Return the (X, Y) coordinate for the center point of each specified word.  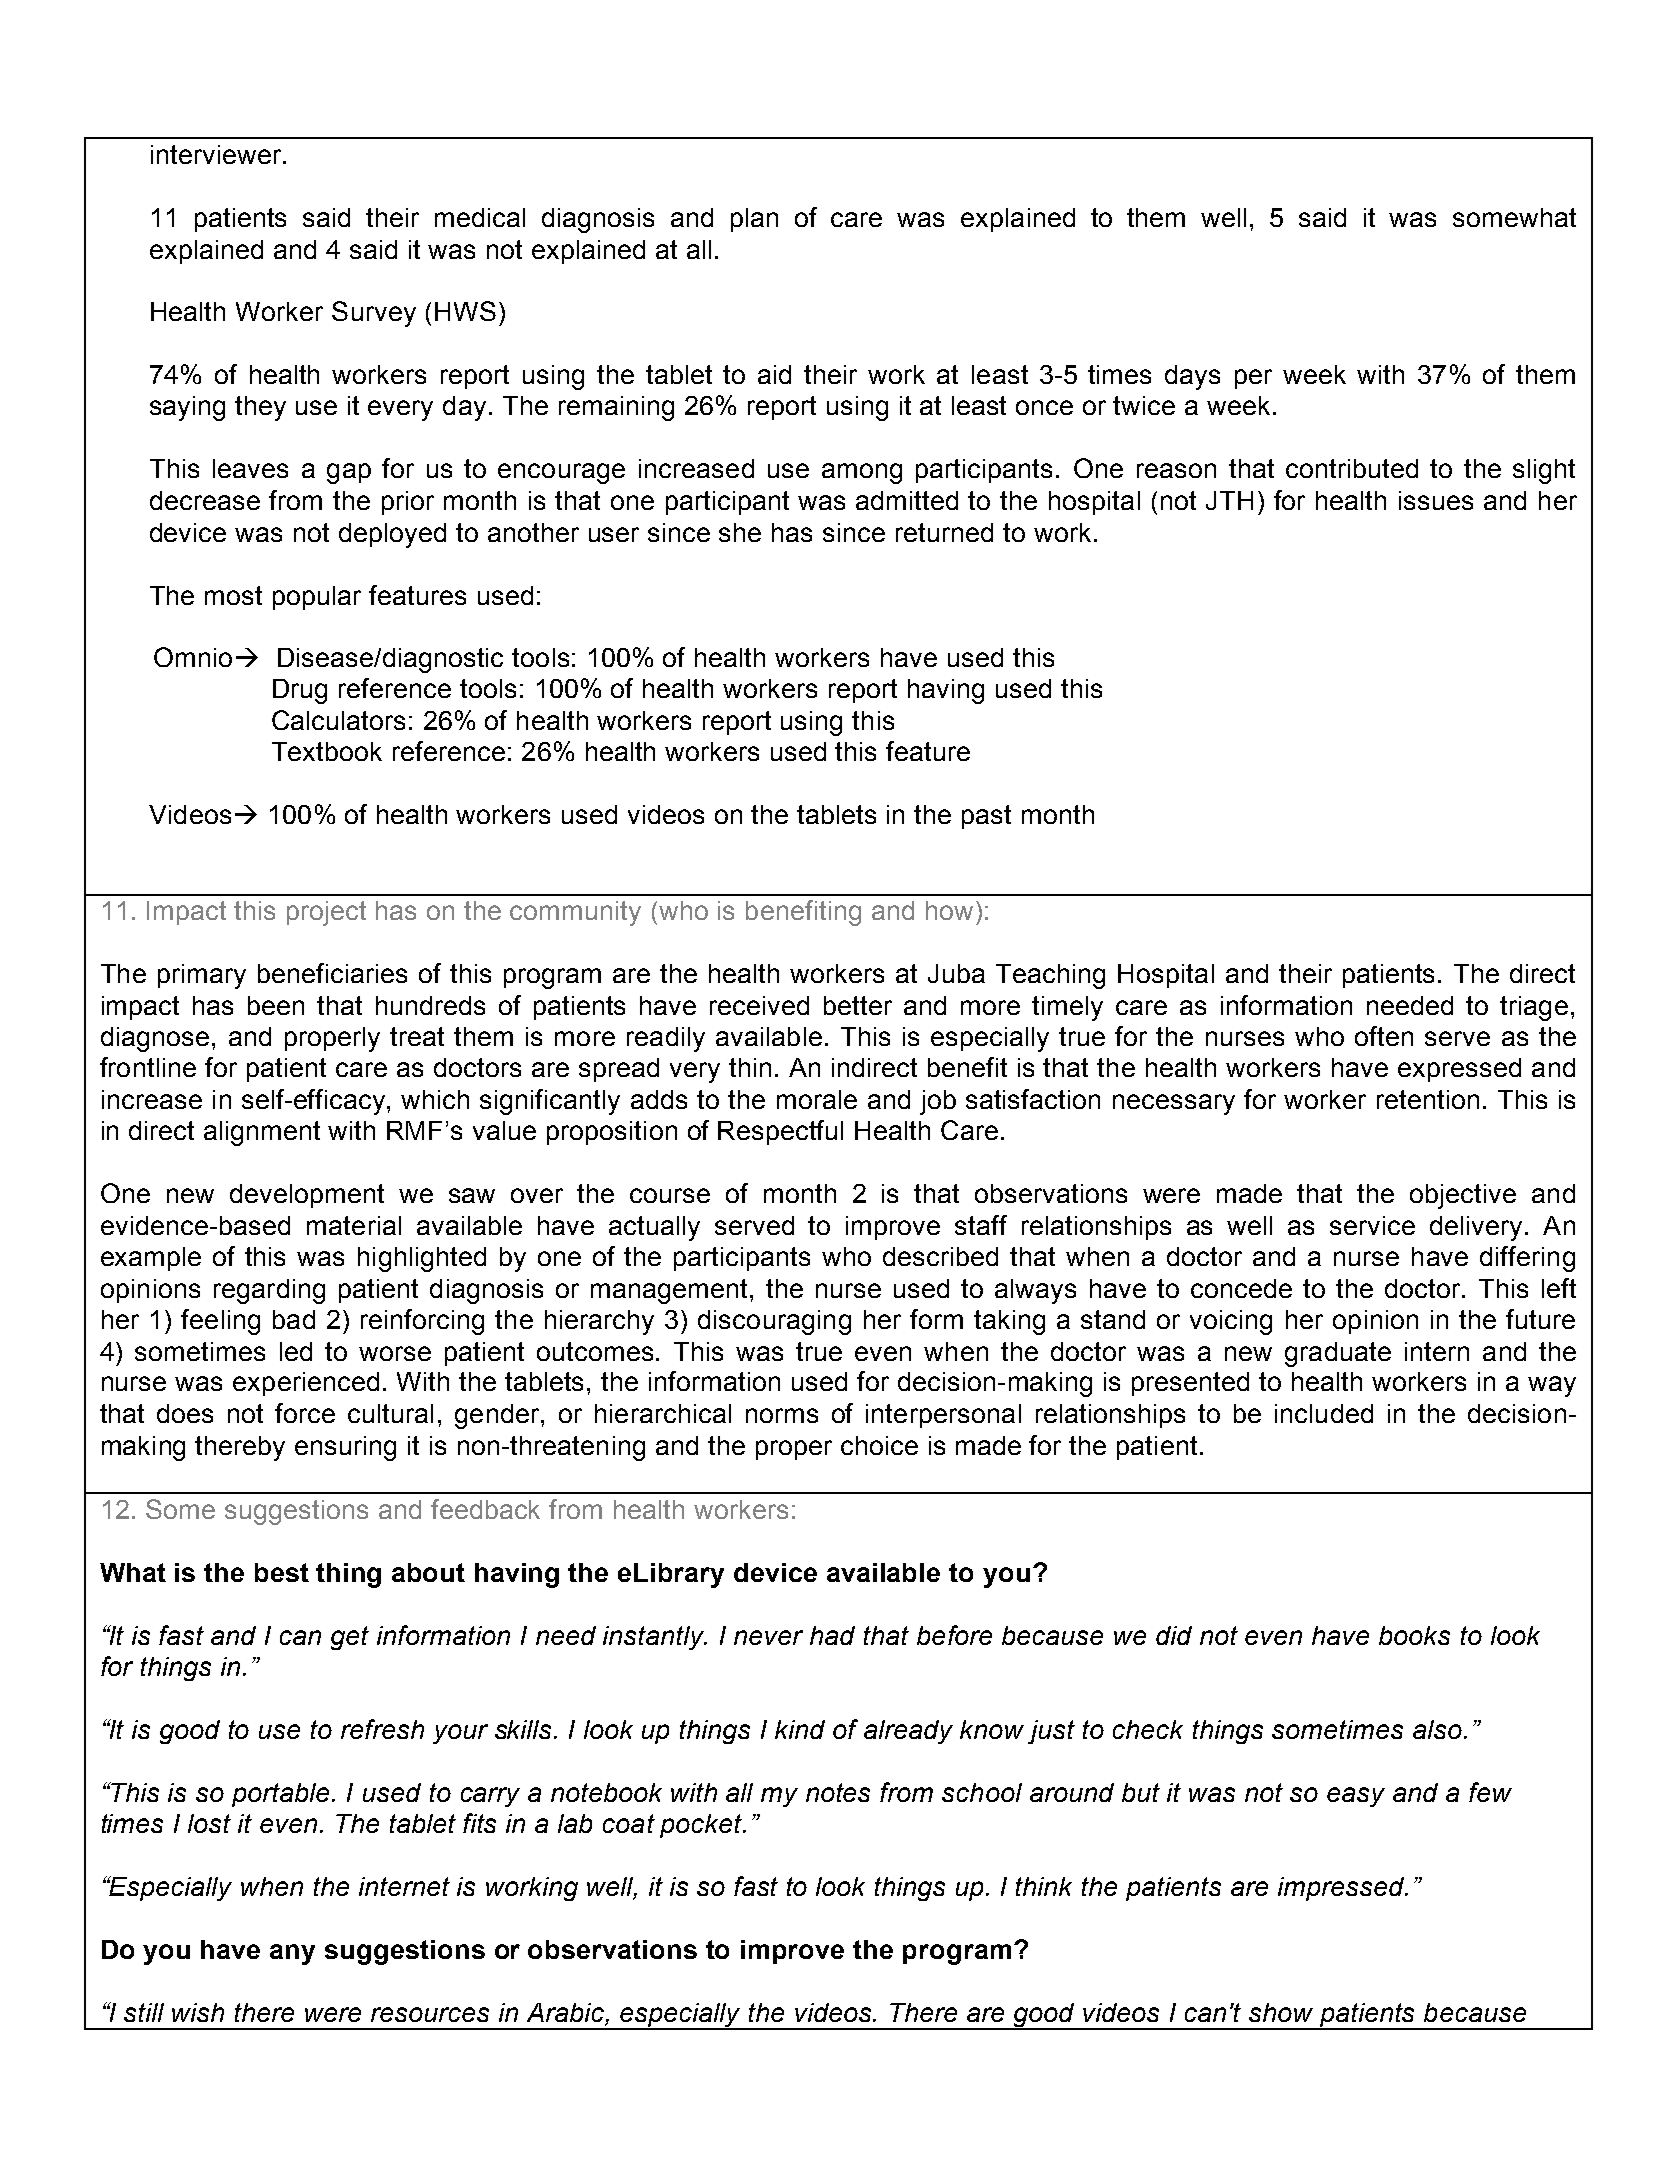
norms (782, 1415)
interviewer (217, 154)
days (1192, 377)
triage (1534, 1008)
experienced (306, 1384)
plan (754, 220)
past (986, 817)
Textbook (327, 751)
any (292, 1954)
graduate (1338, 1354)
